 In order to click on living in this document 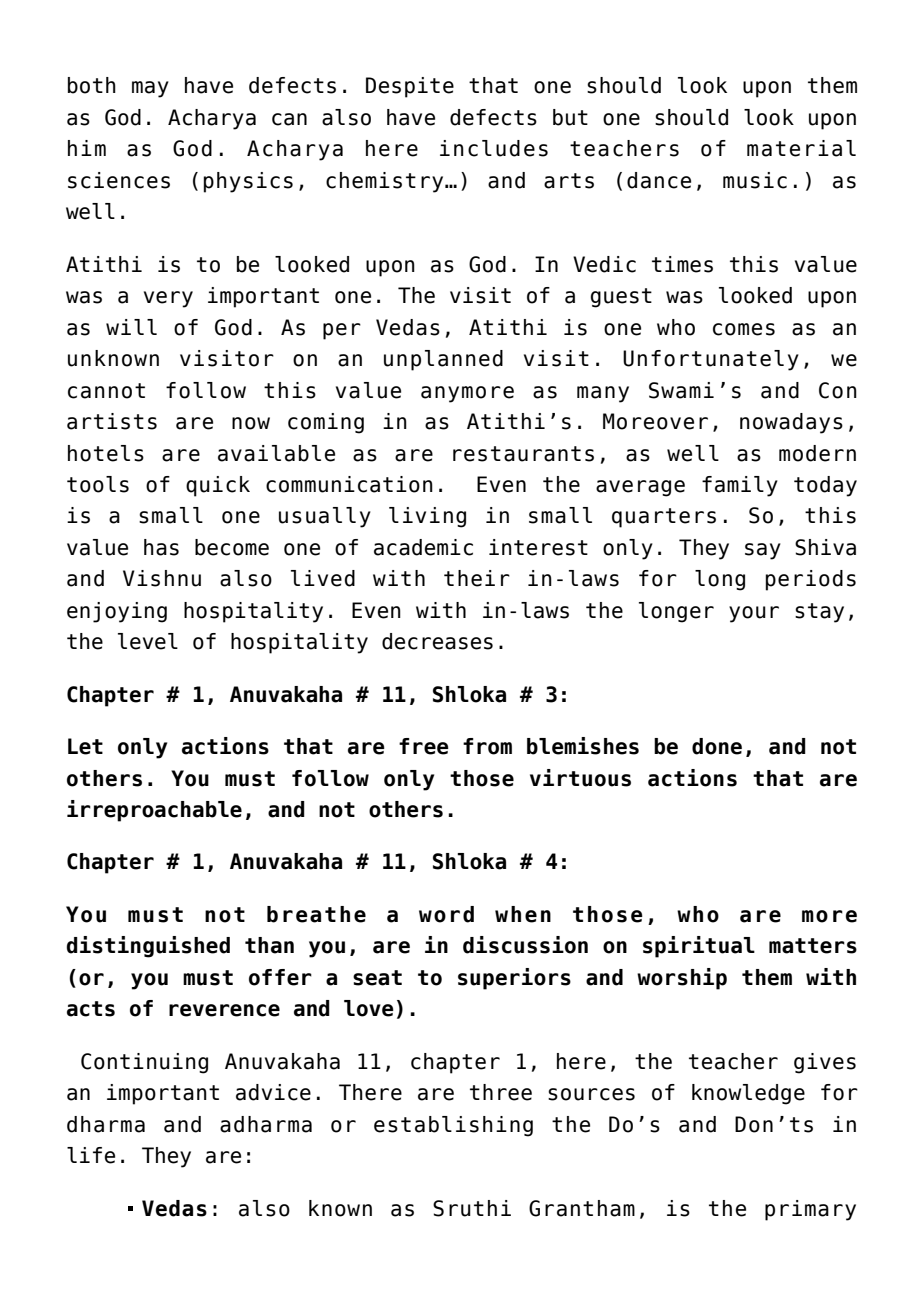, I will do `click(427, 517)`.
